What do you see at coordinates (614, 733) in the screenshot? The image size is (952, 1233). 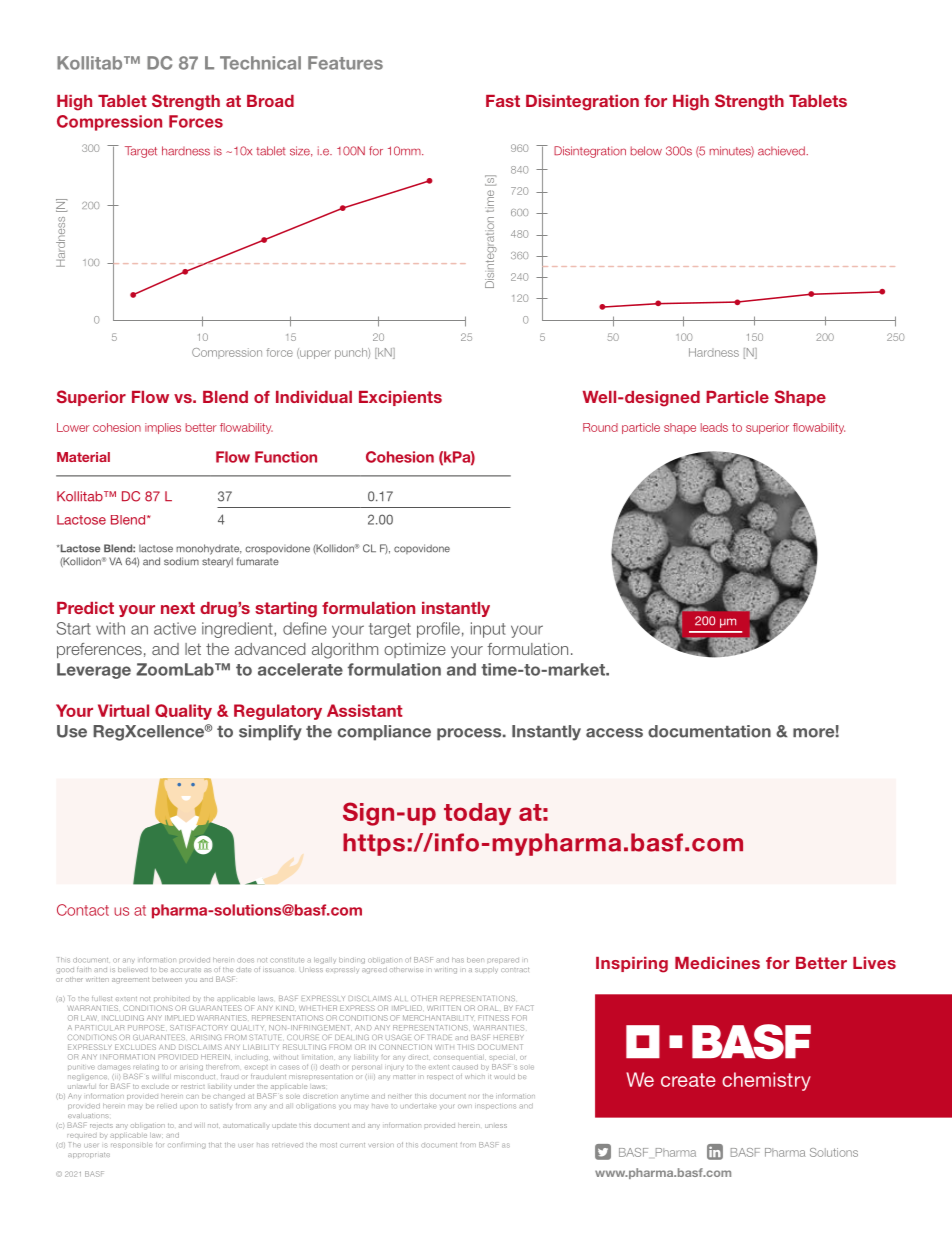 I see `access` at bounding box center [614, 733].
